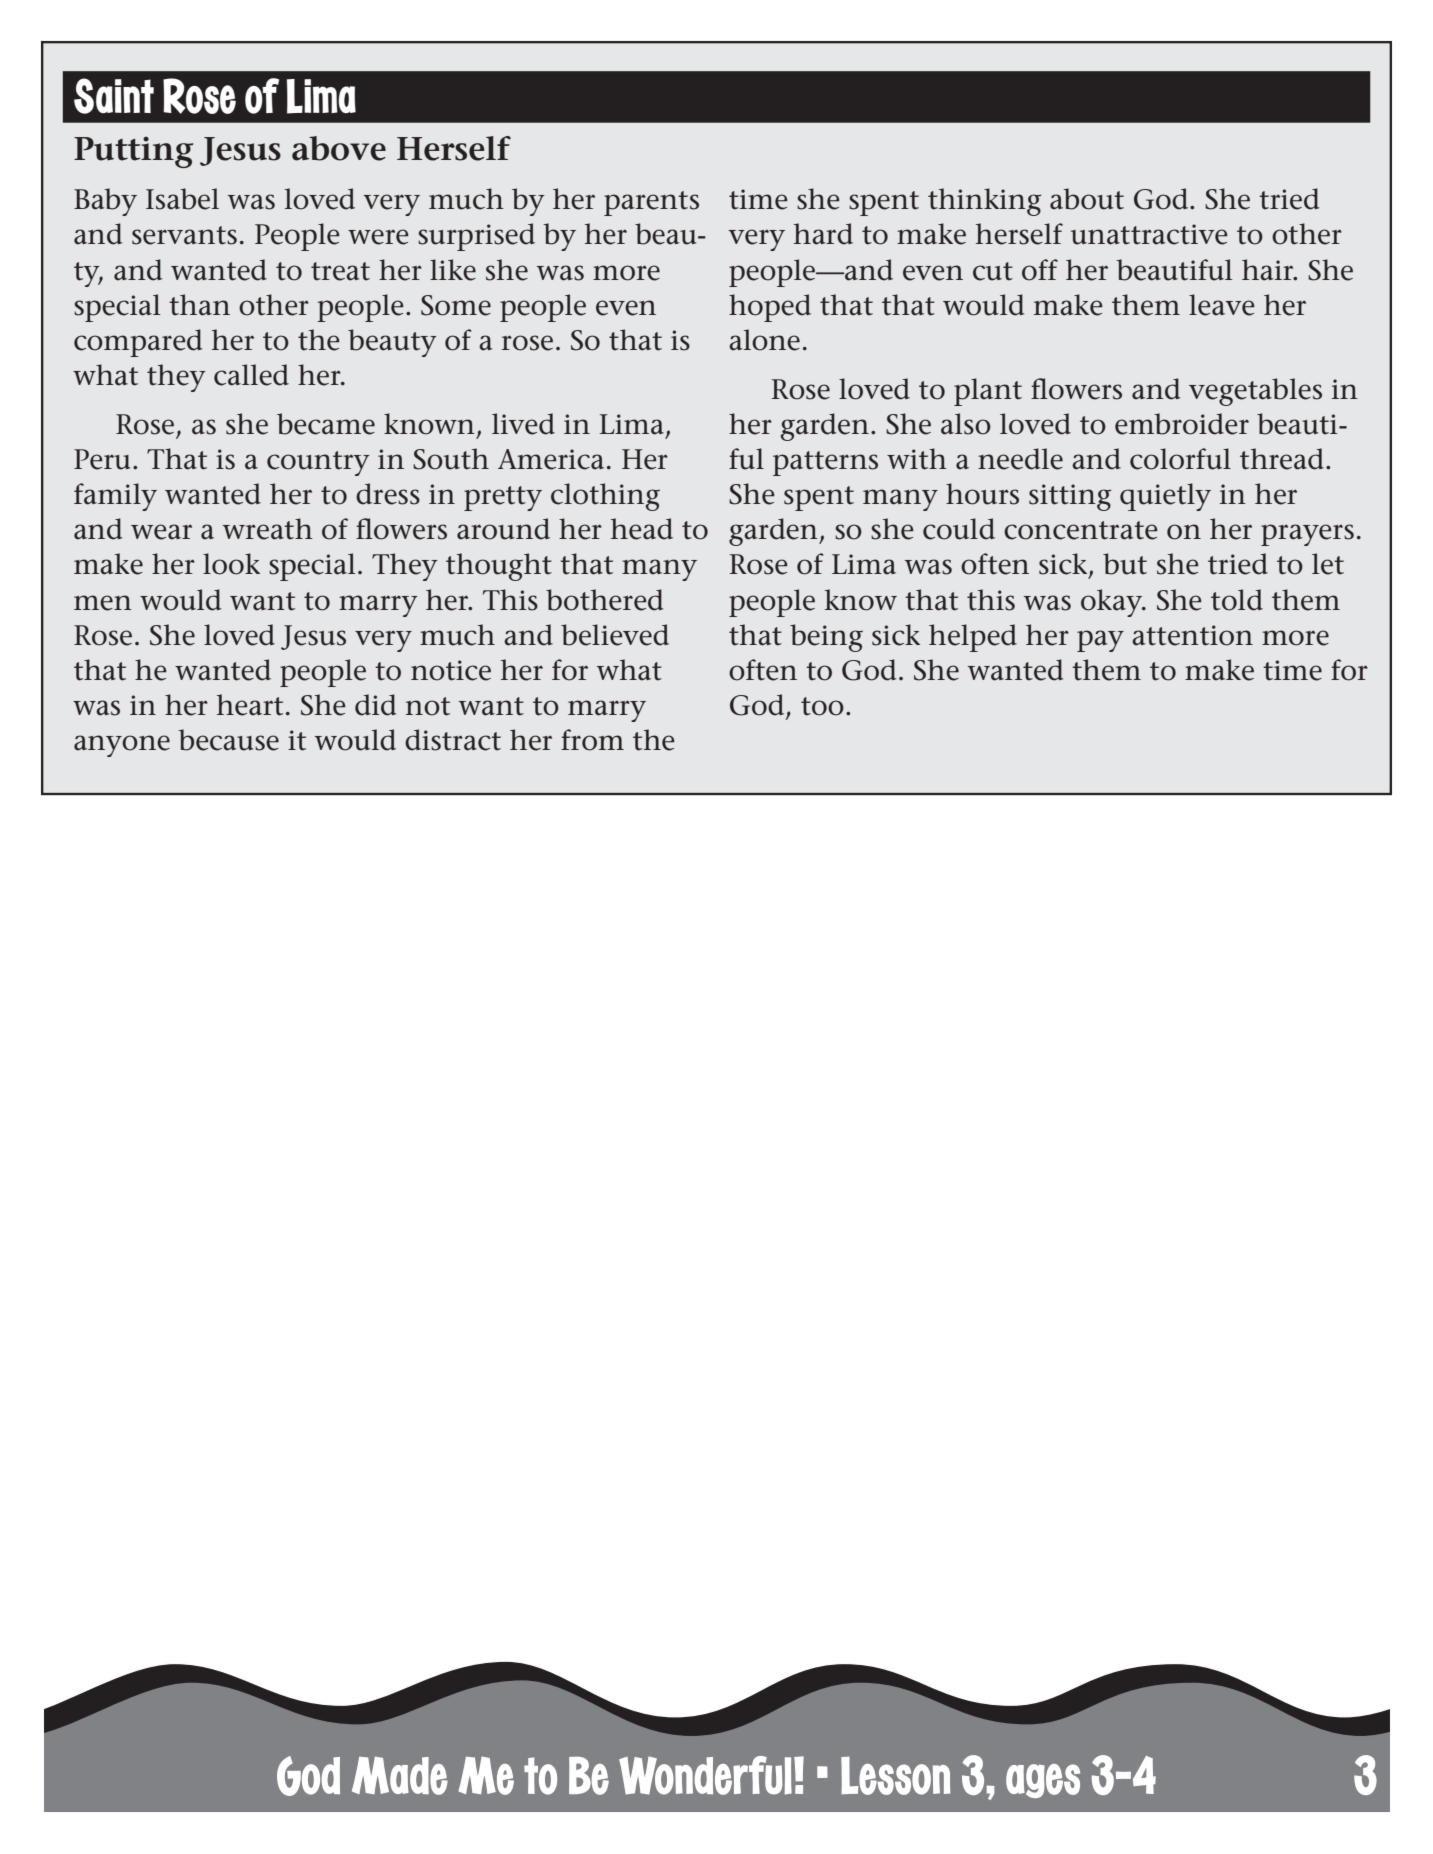 This screenshot has height=1854, width=1433. Describe the element at coordinates (592, 740) in the screenshot. I see `from` at that location.
